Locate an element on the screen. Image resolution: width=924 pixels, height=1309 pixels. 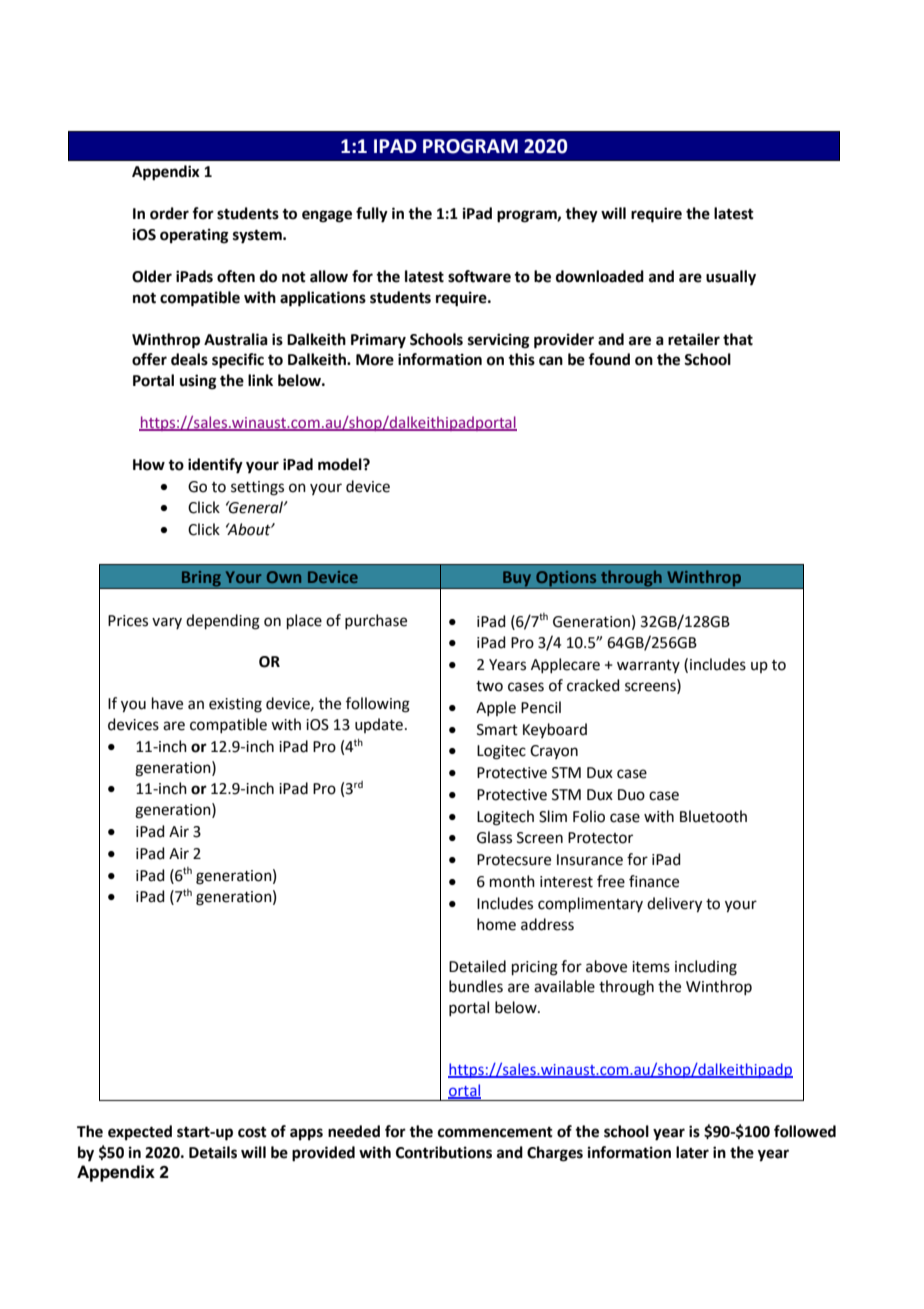
usually is located at coordinates (731, 278).
